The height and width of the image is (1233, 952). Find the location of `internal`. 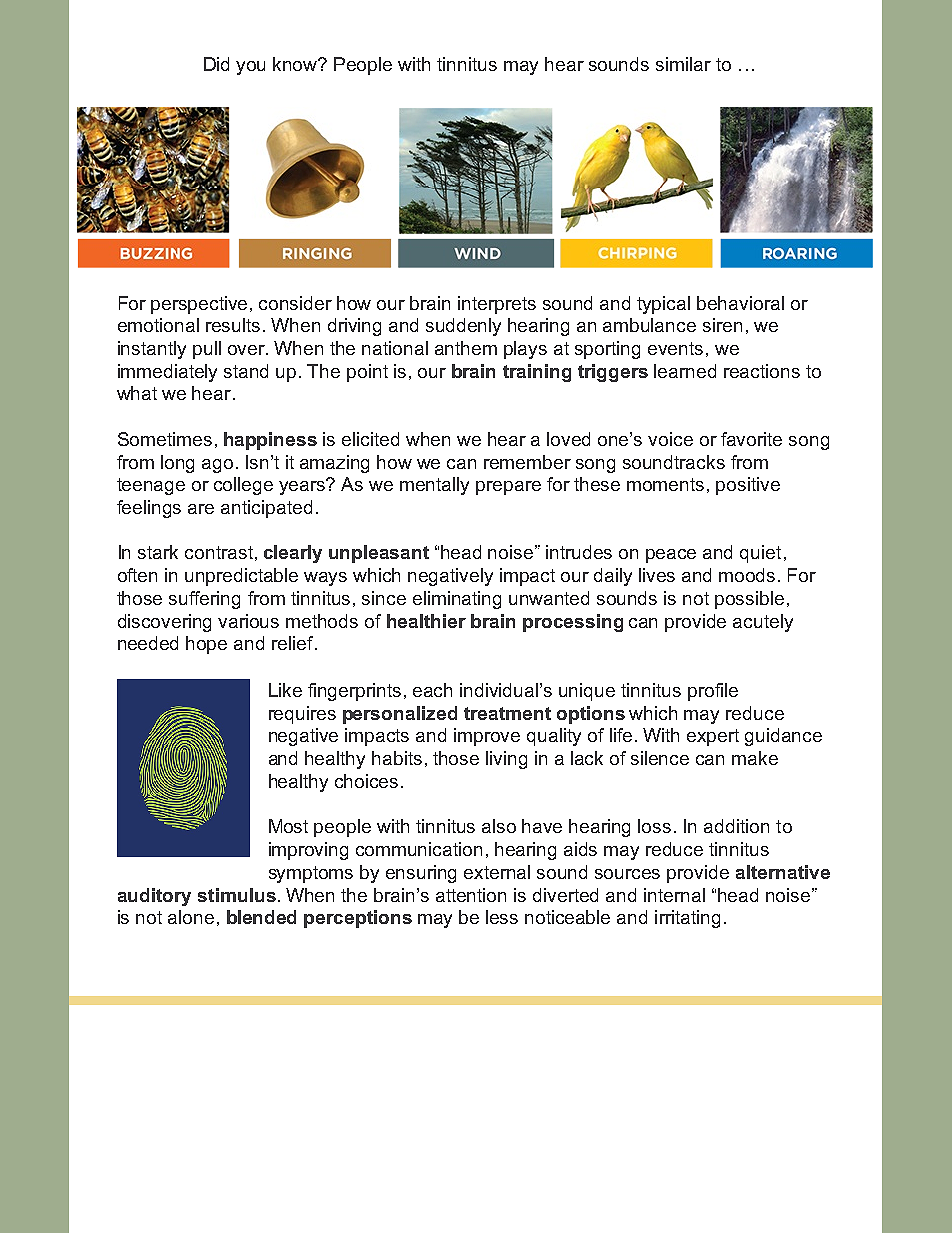

internal is located at coordinates (674, 895).
